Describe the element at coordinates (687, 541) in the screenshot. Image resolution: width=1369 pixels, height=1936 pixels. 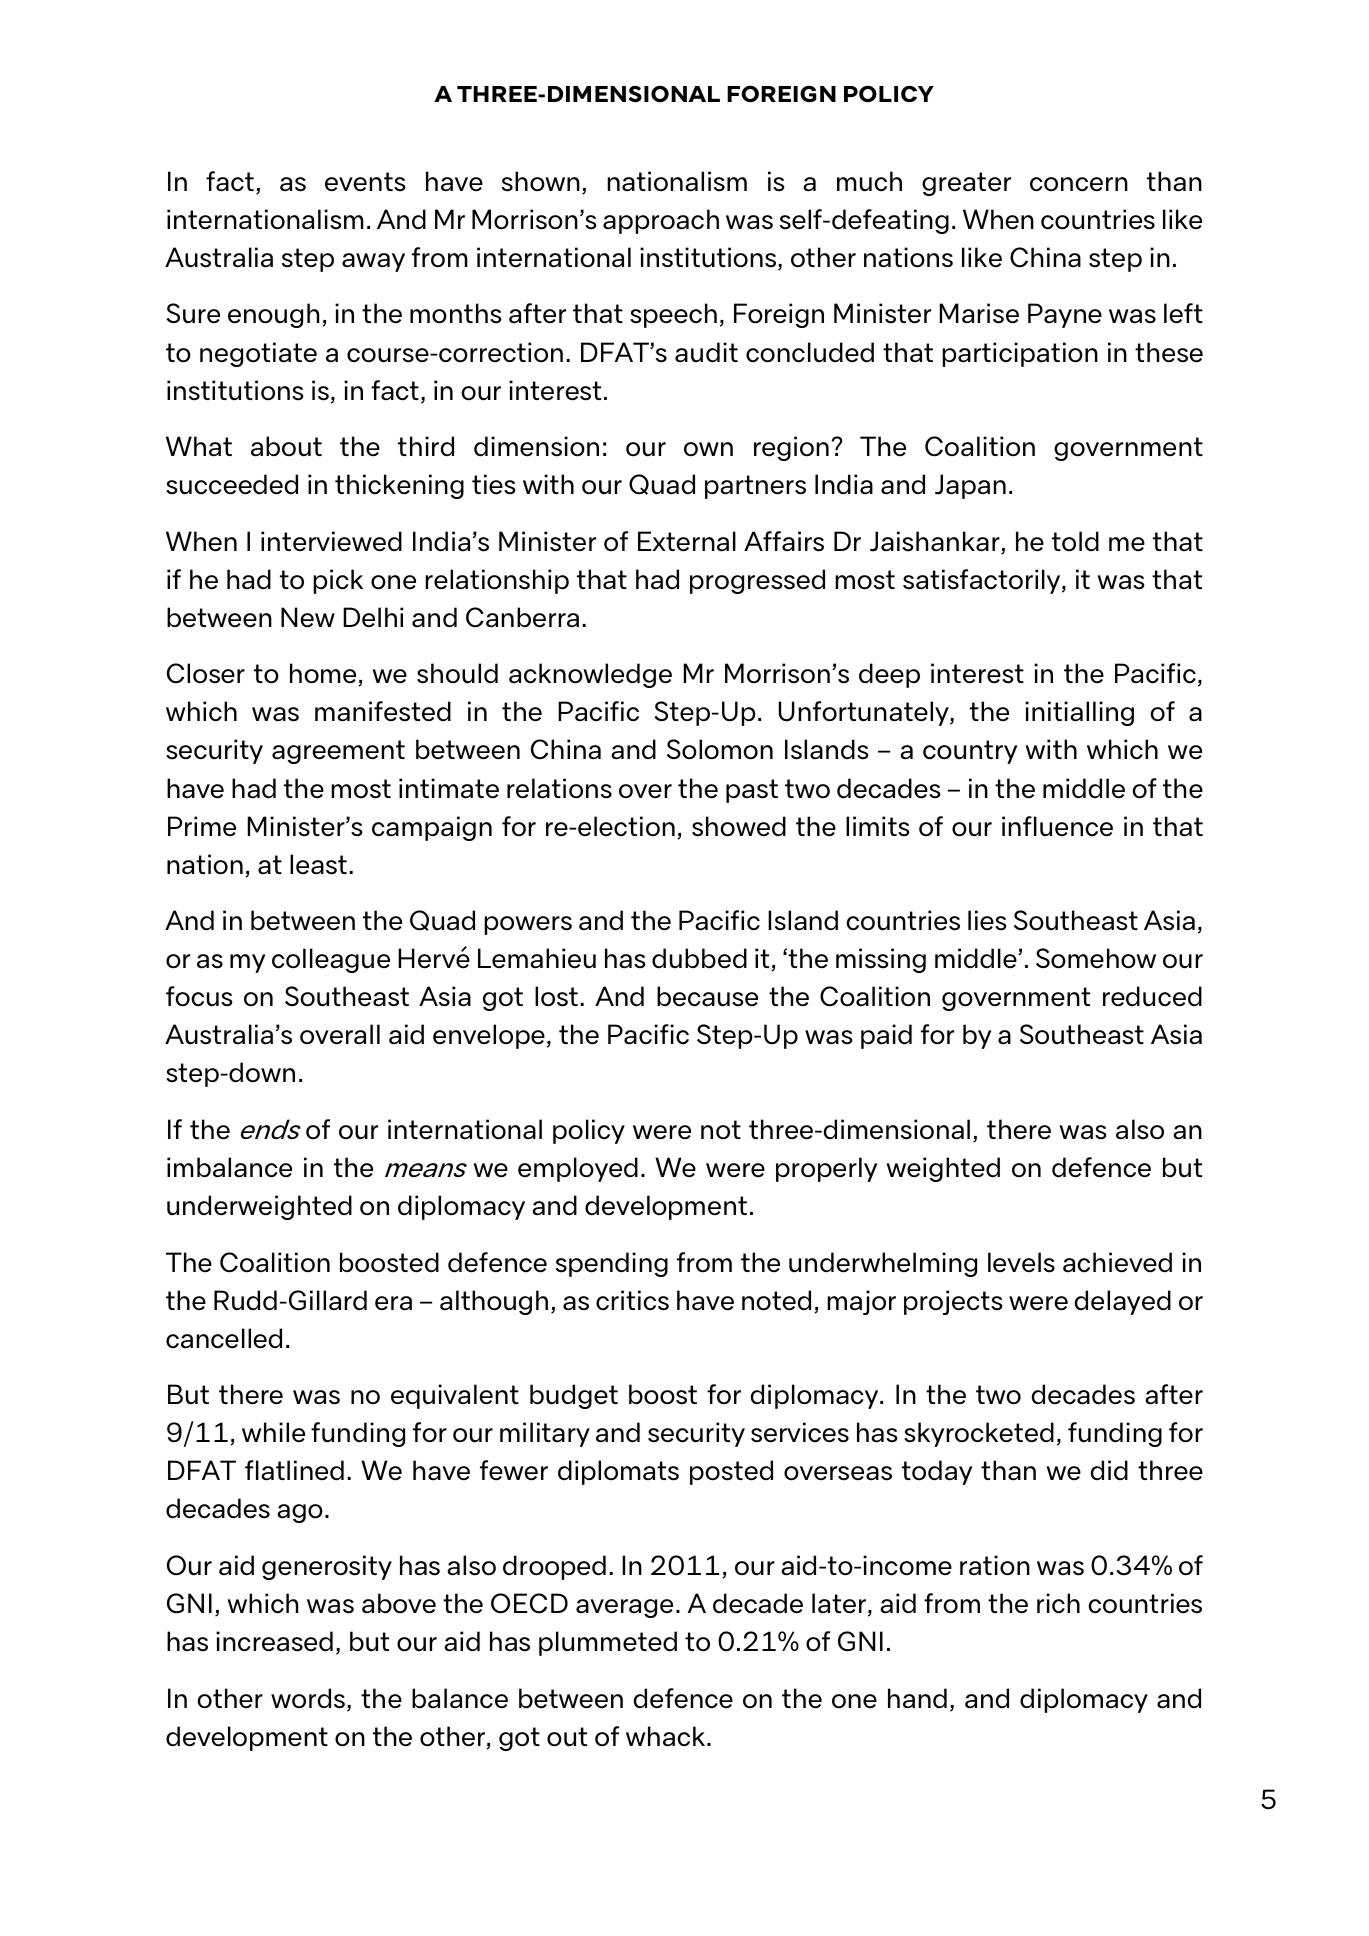
I see `External` at that location.
